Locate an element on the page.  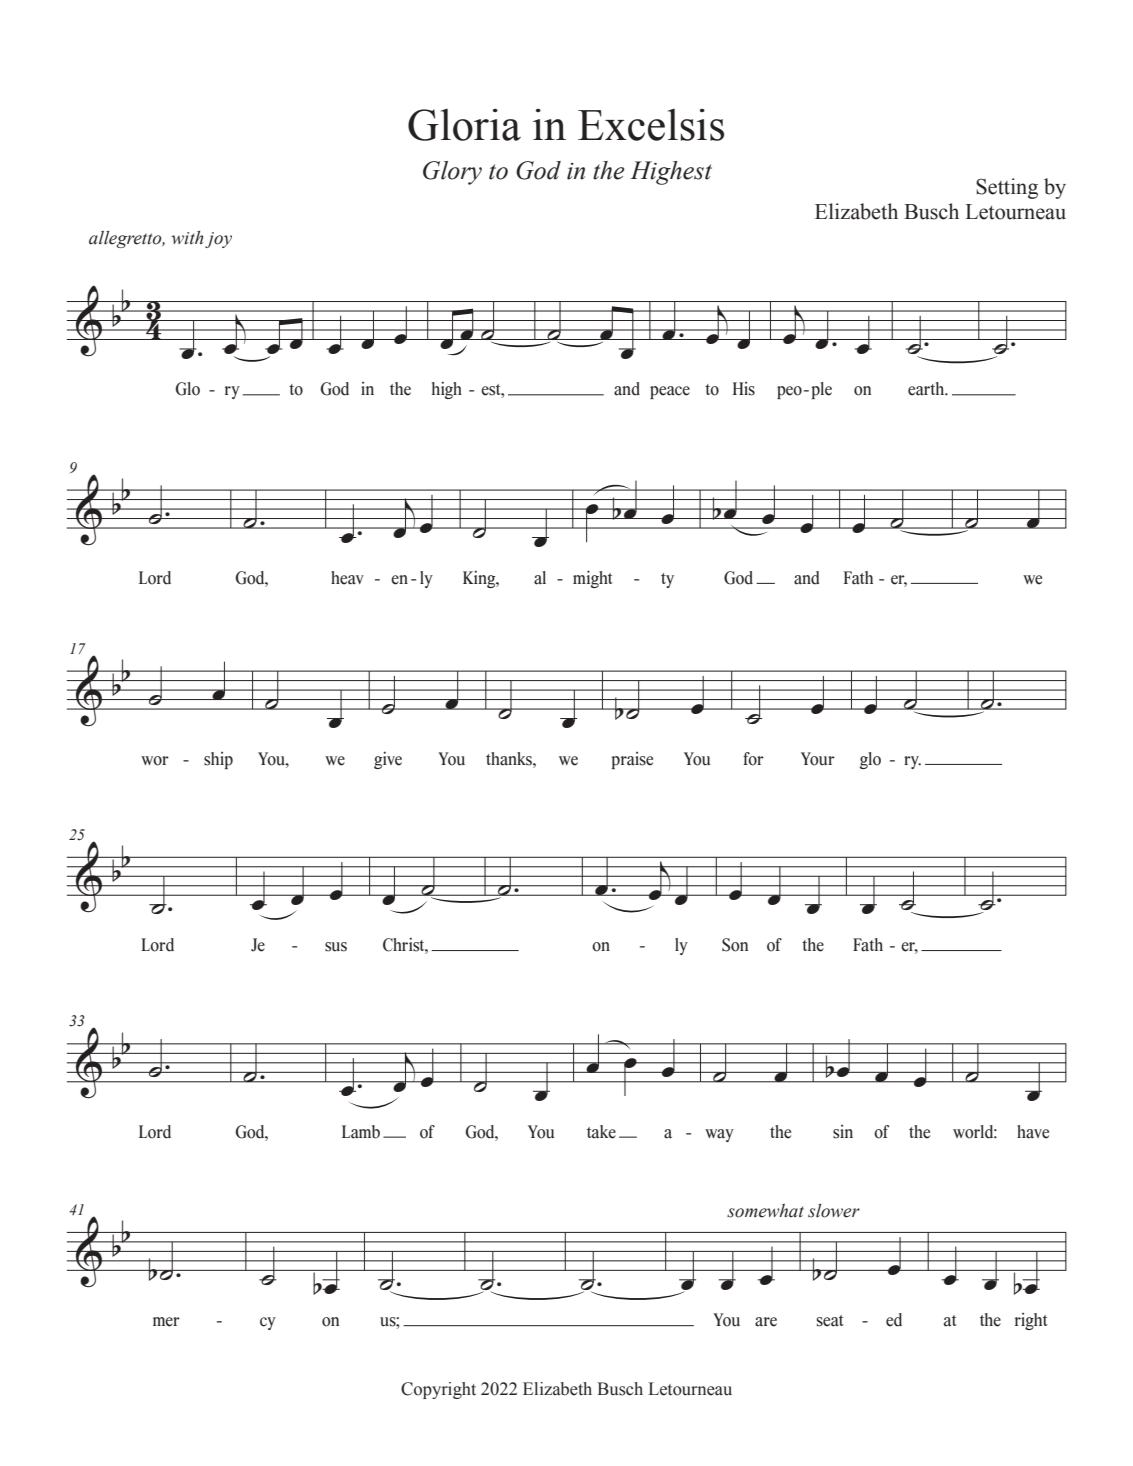
seat is located at coordinates (830, 1321).
